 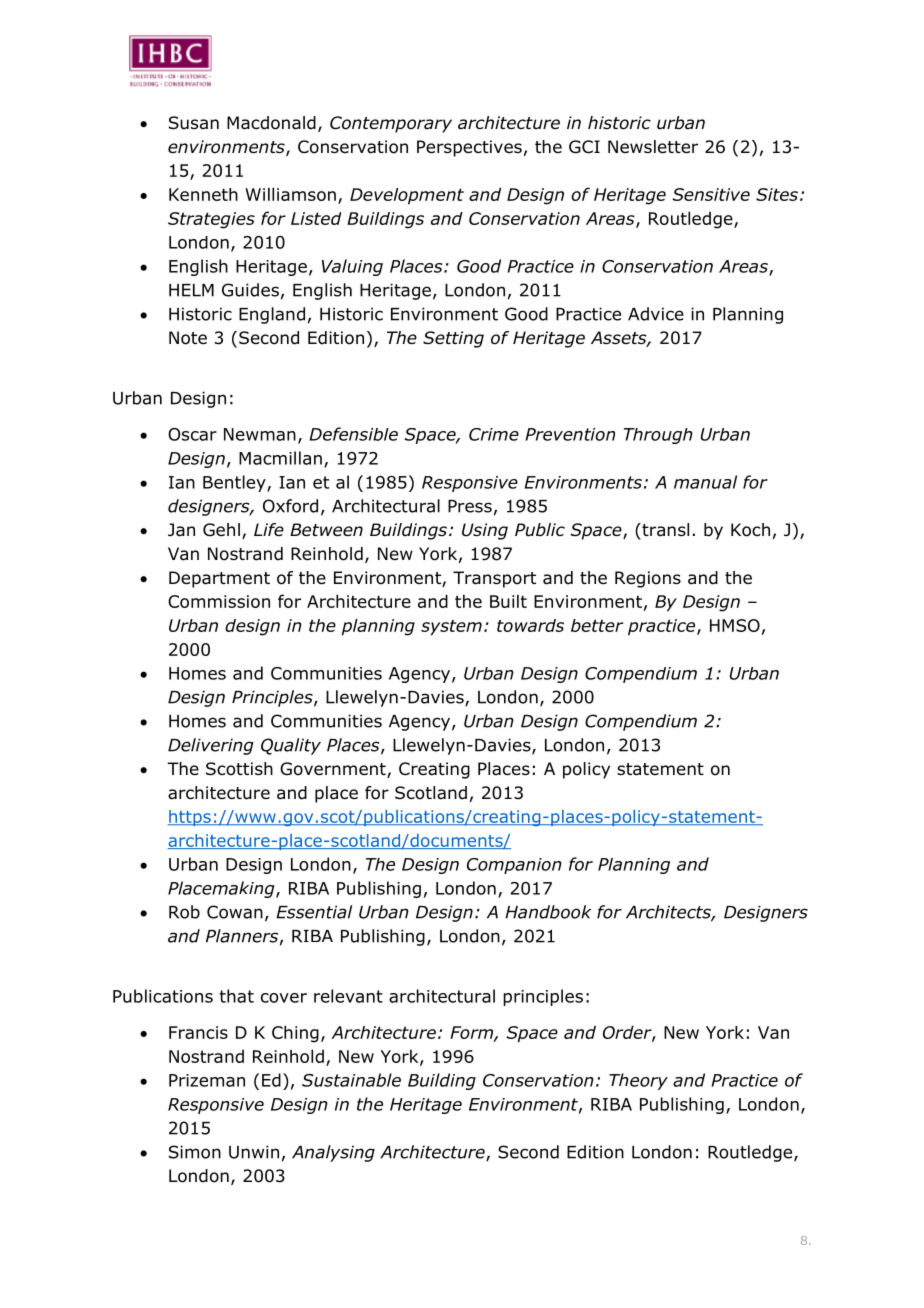 I want to click on Press, so click(x=470, y=506).
